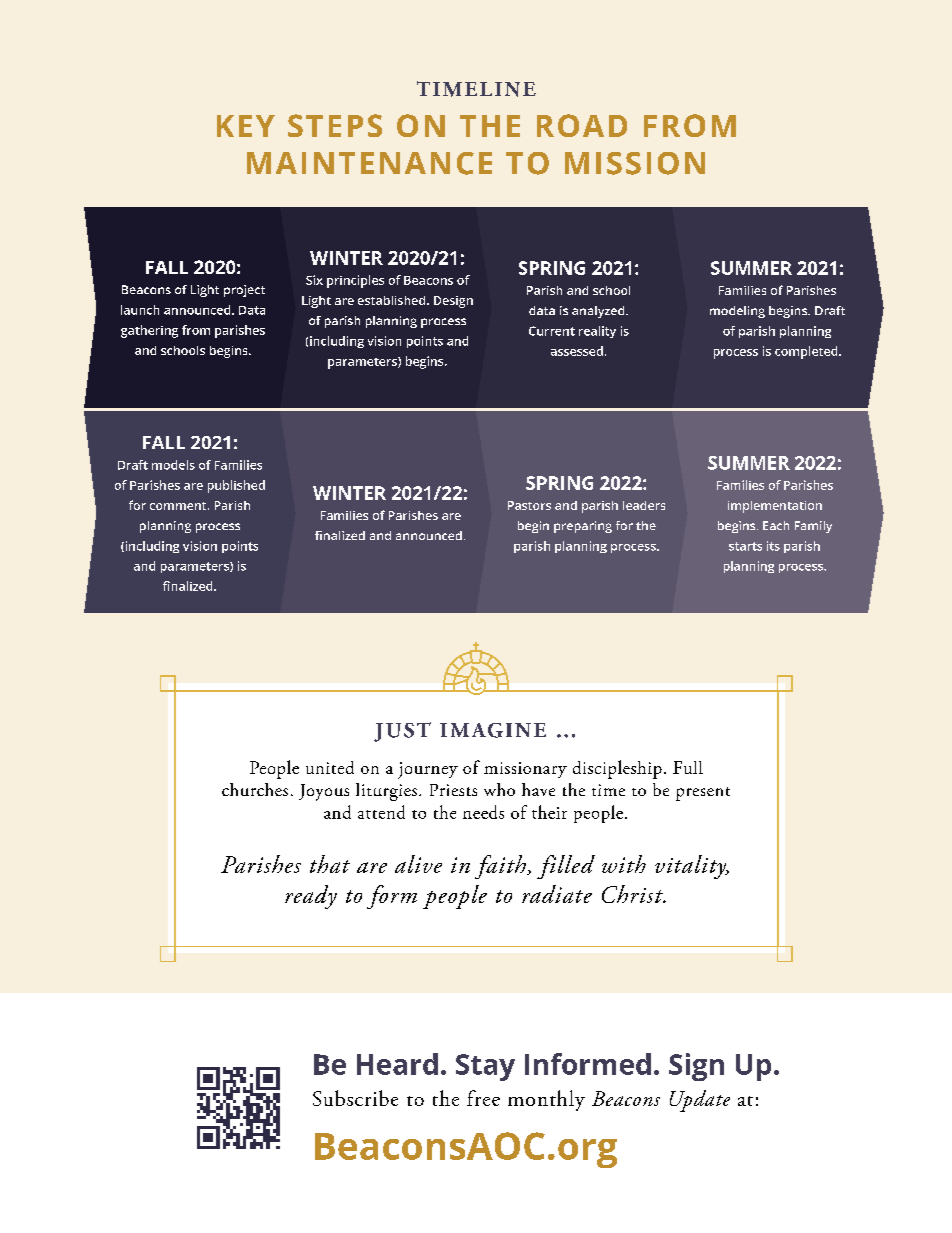 This page has width=952, height=1233. I want to click on Current, so click(552, 331).
